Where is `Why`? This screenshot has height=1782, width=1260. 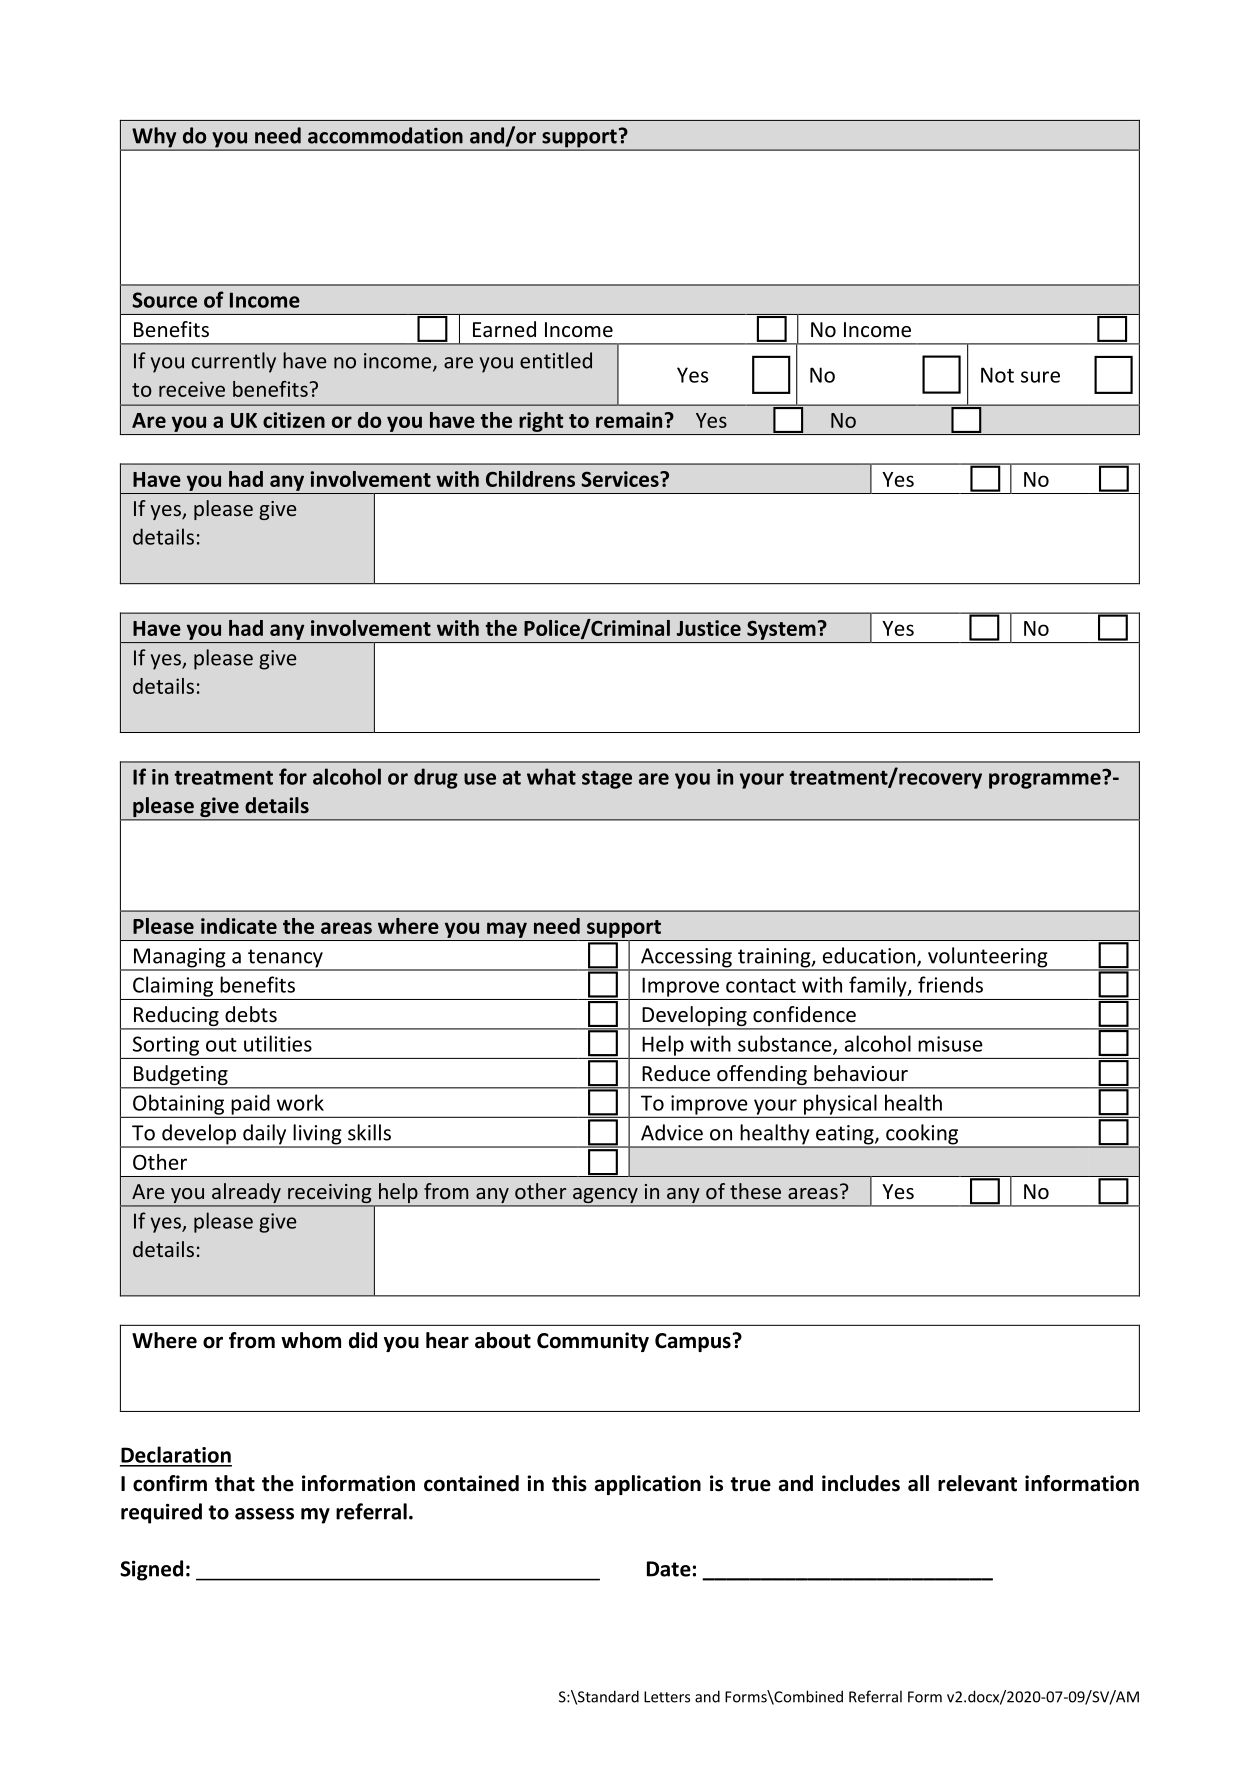 Why is located at coordinates (154, 138).
